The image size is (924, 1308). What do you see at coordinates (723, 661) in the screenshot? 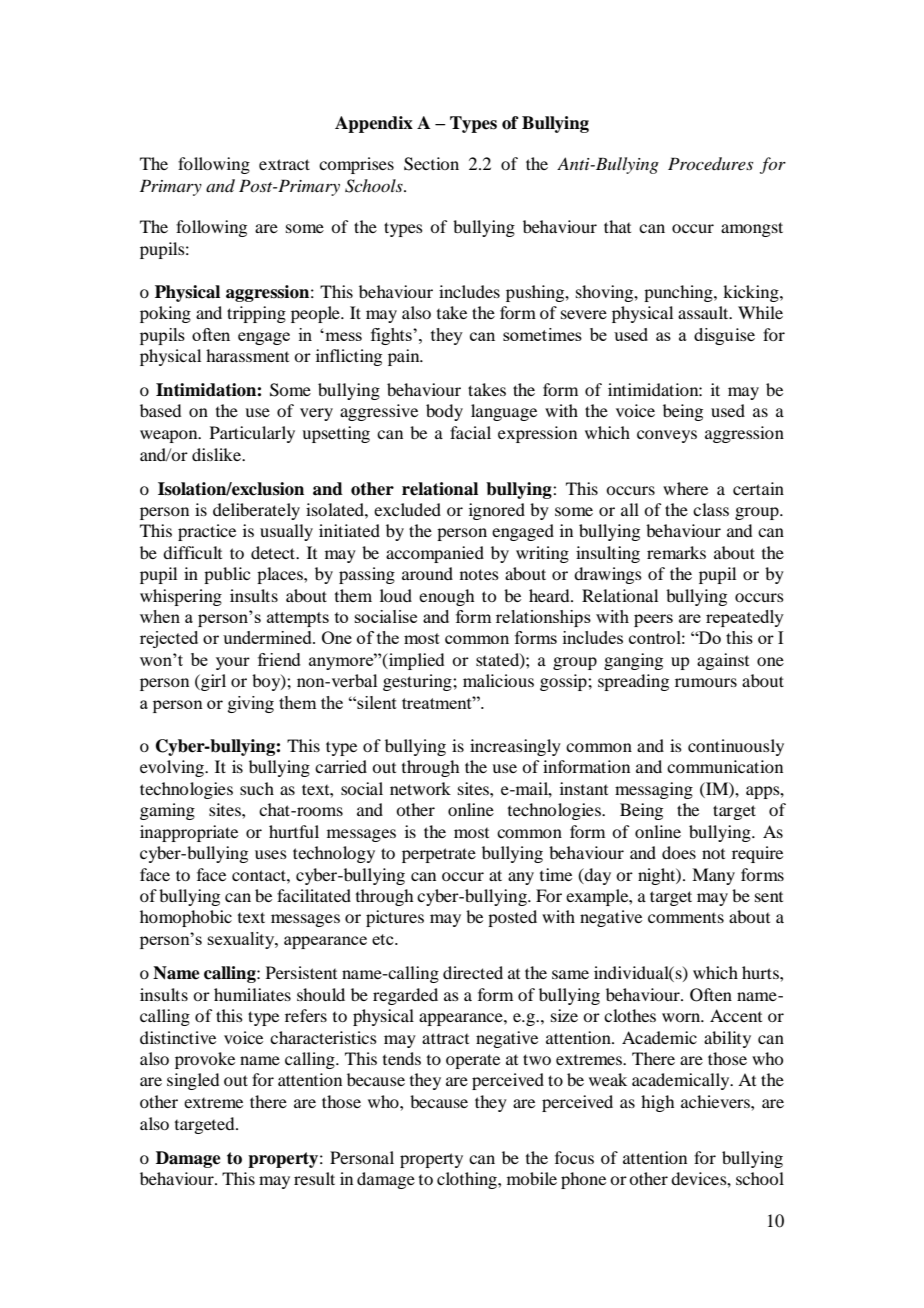
I see `against` at bounding box center [723, 661].
